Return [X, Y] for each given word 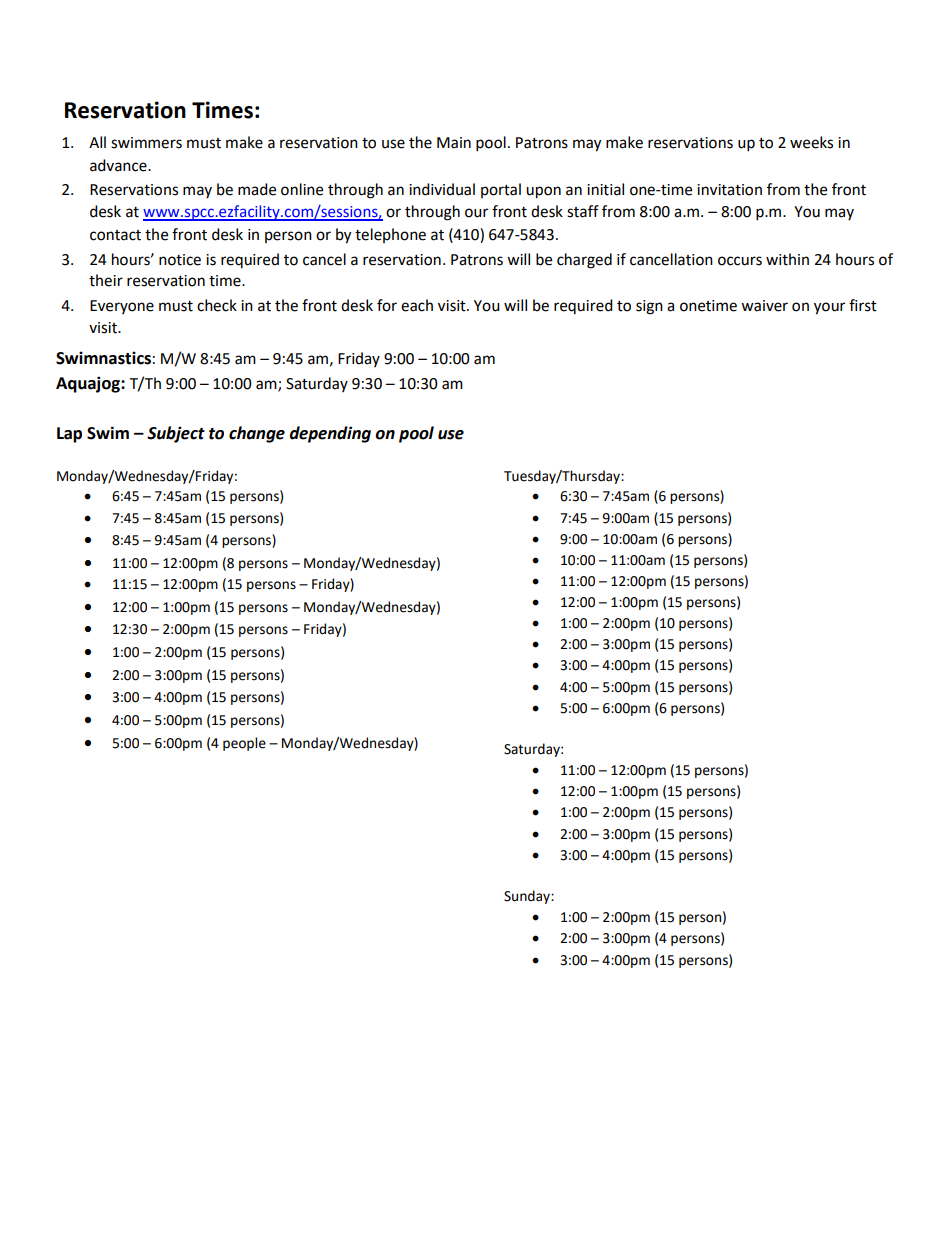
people [244, 744]
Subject [176, 434]
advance [119, 165]
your [829, 308]
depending [330, 434]
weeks [811, 142]
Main [454, 143]
